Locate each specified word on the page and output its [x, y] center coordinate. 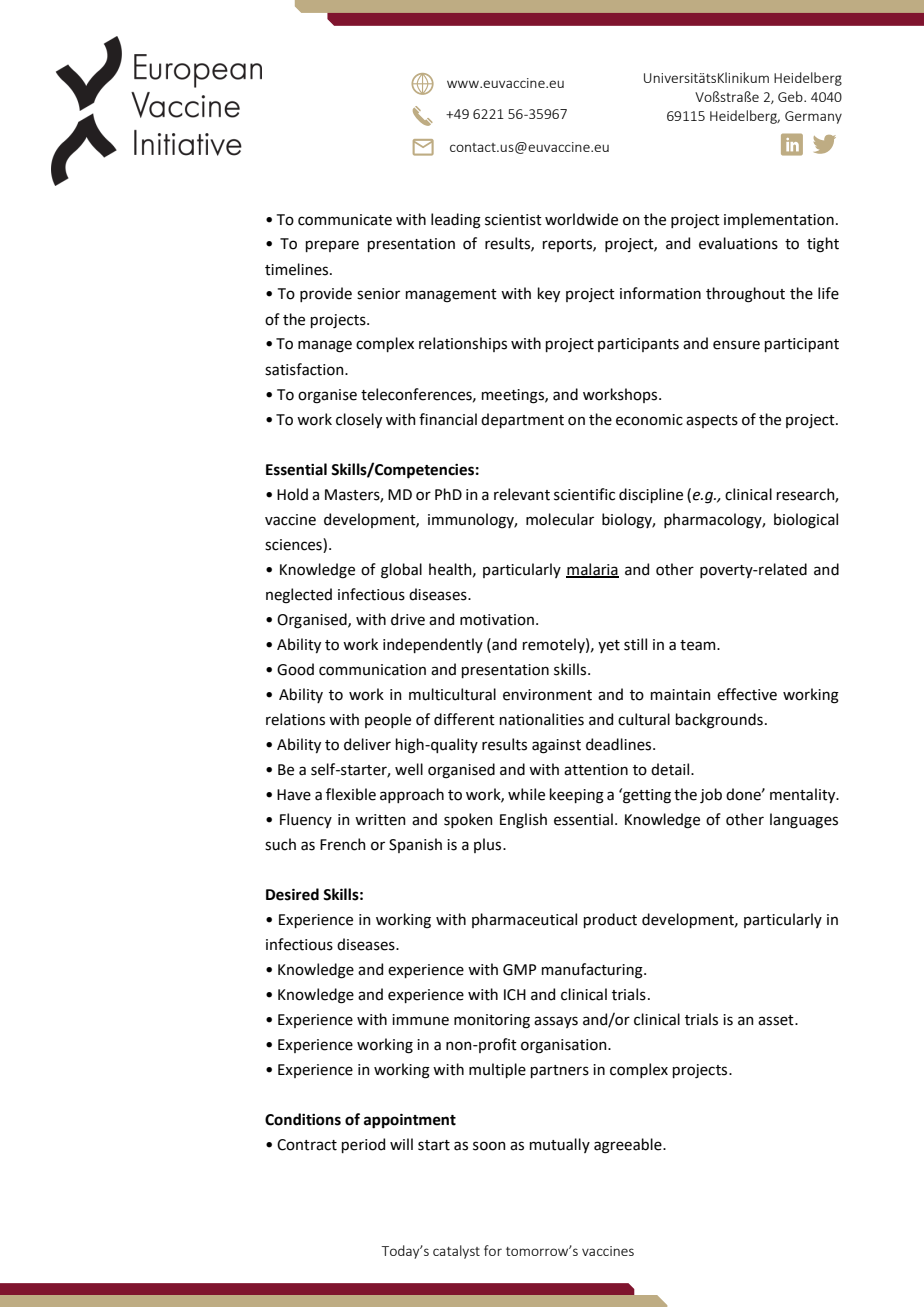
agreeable [629, 1146]
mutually [560, 1145]
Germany [813, 117]
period [363, 1145]
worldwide [581, 219]
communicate [345, 220]
